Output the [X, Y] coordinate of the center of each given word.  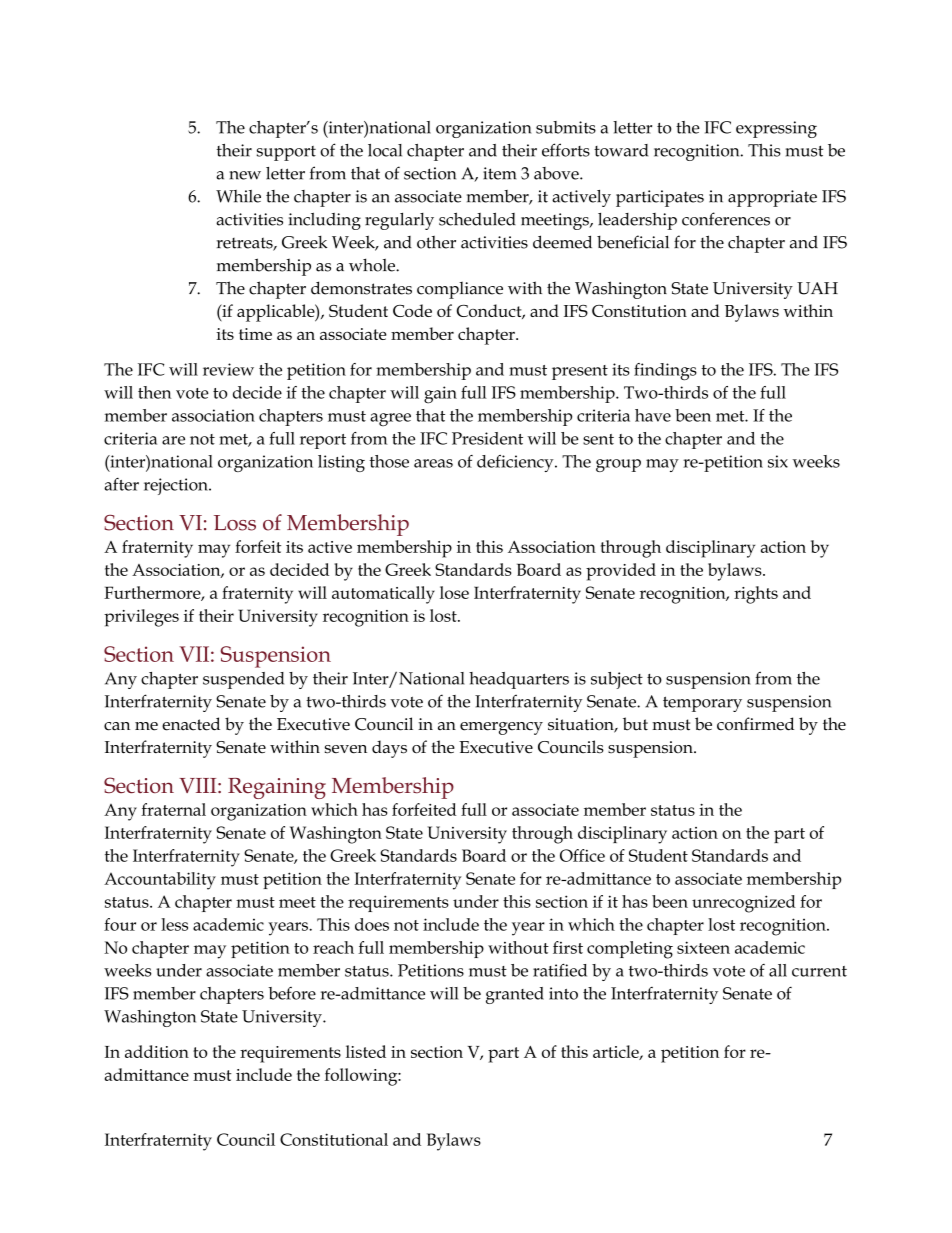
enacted [191, 724]
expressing [776, 129]
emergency [501, 728]
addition [157, 1051]
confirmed [755, 724]
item [499, 173]
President [487, 438]
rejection [177, 486]
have [653, 415]
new [245, 175]
